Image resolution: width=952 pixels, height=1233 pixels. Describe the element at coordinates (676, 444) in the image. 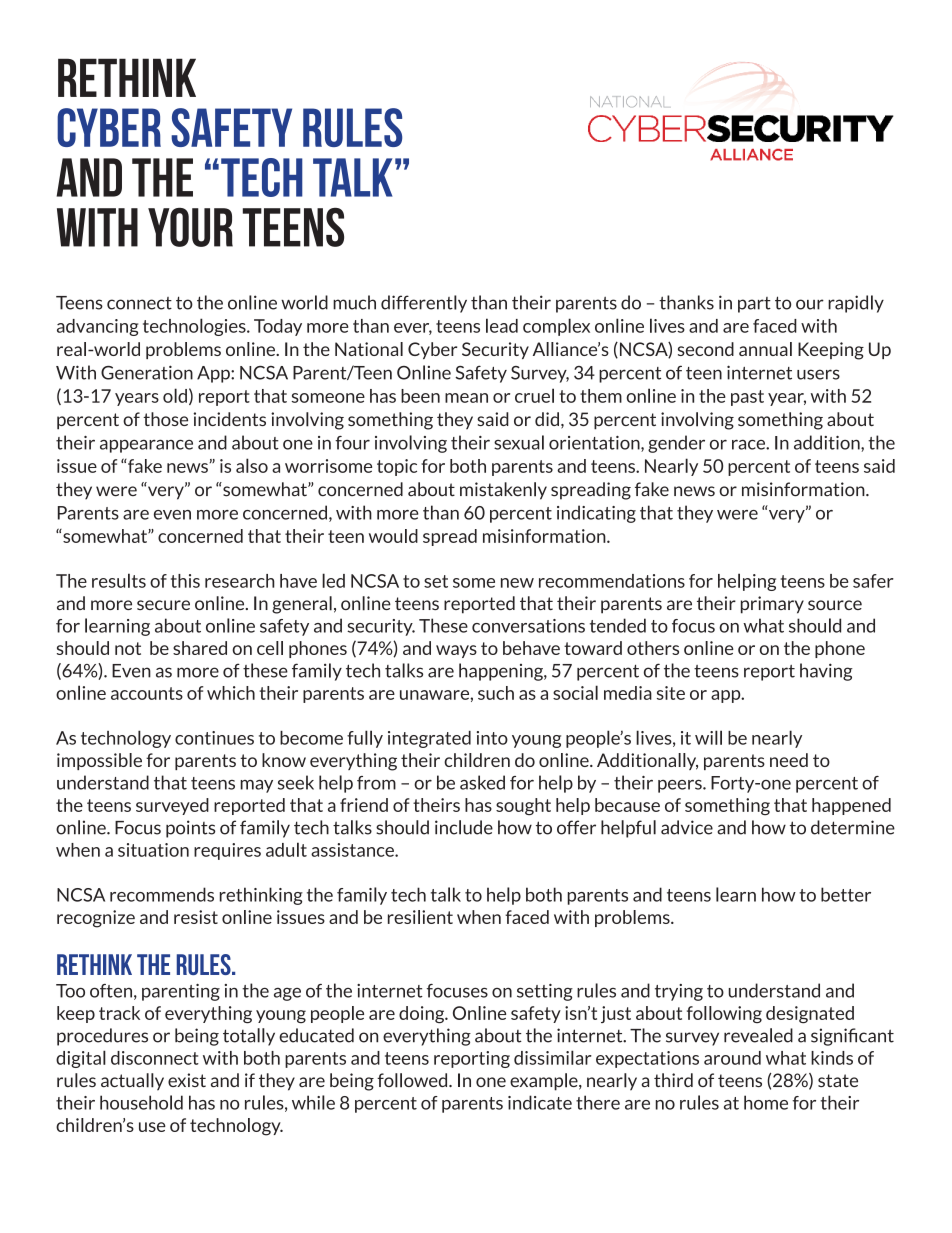

I see `gender` at that location.
